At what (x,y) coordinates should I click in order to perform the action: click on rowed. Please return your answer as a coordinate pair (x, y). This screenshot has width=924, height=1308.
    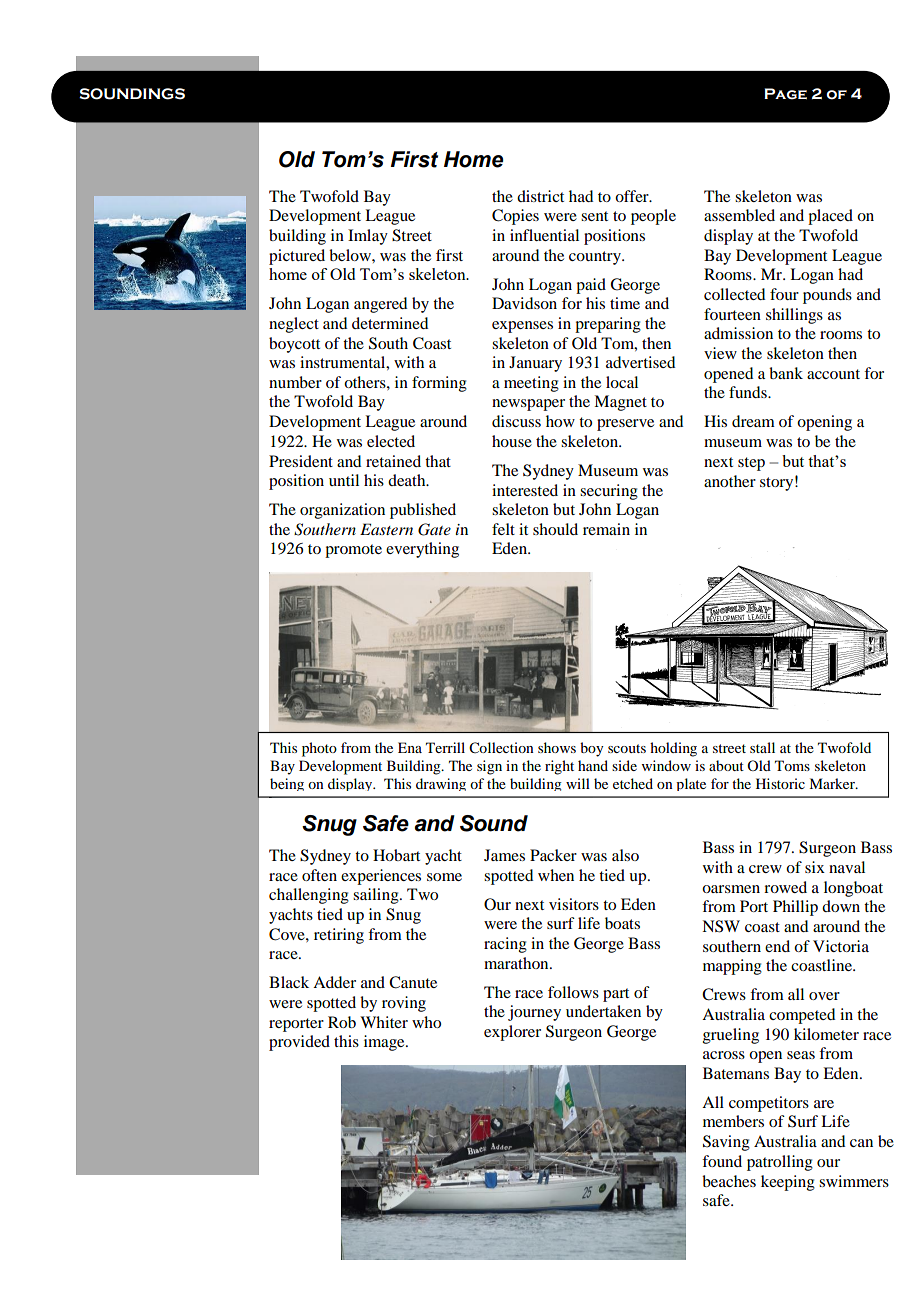
    Looking at the image, I should click on (785, 887).
